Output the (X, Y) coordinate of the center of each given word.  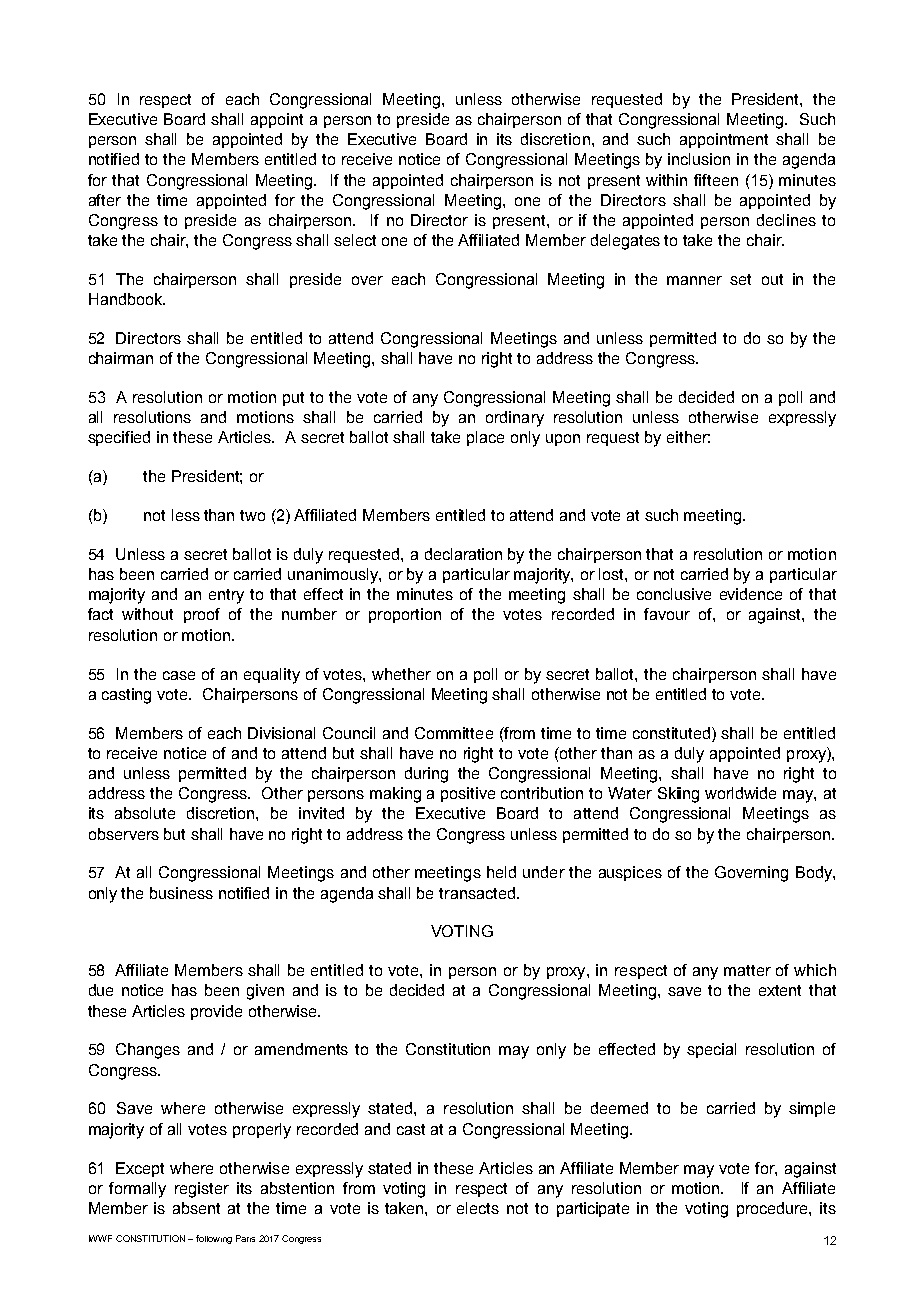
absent (196, 1208)
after (105, 200)
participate (593, 1209)
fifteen (716, 180)
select (355, 240)
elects (478, 1208)
